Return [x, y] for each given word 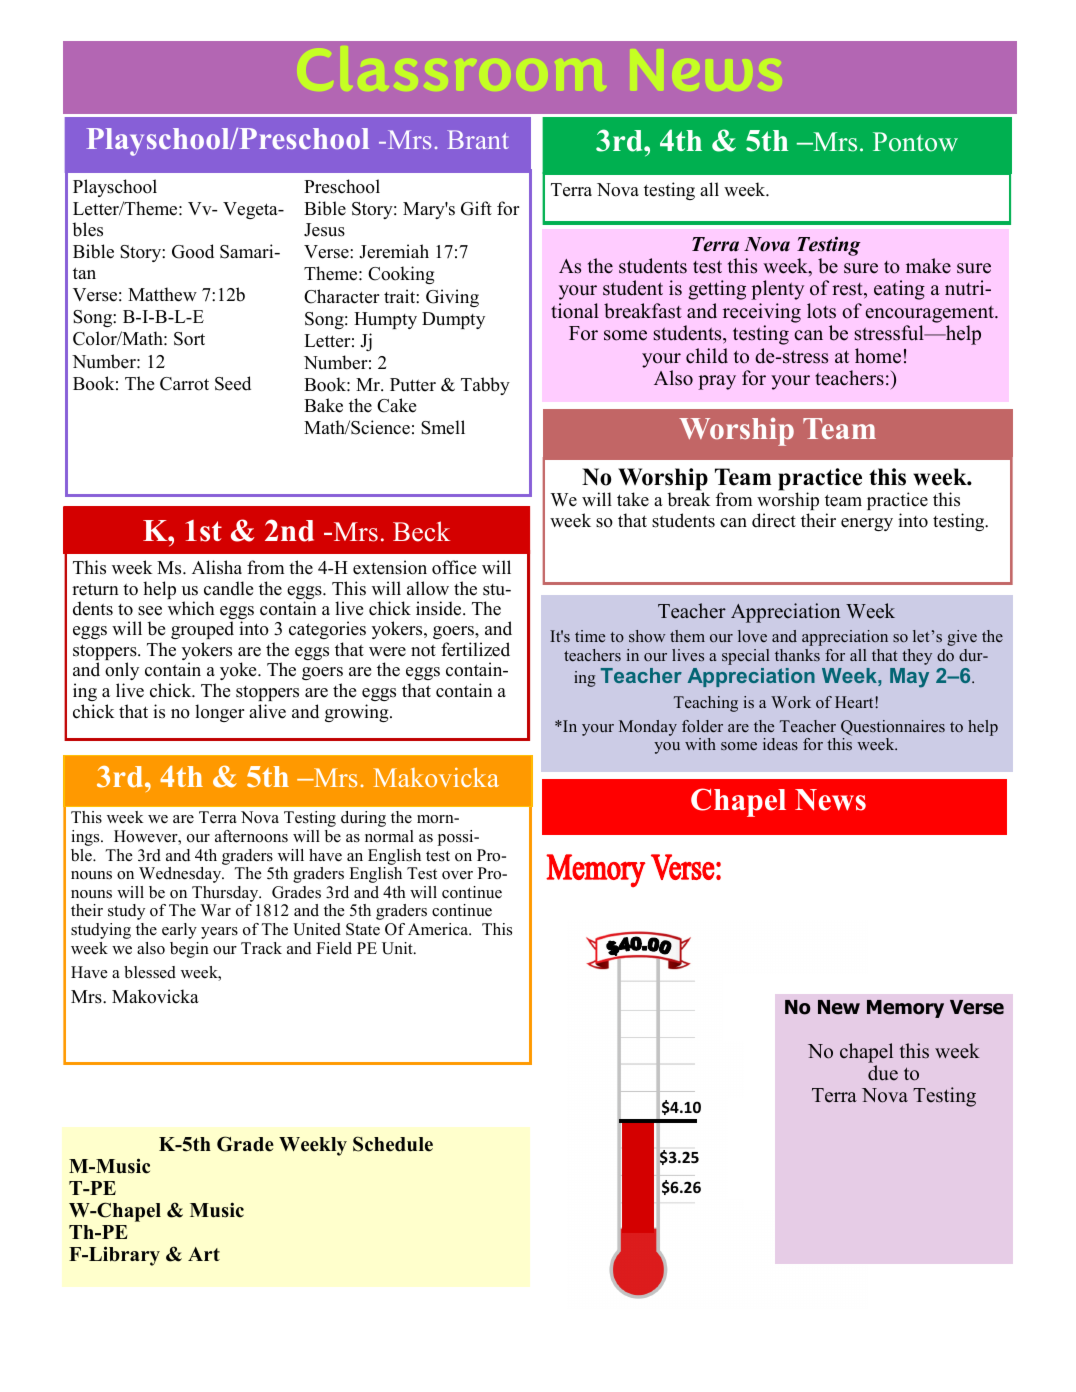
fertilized [475, 649]
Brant [478, 139]
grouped [202, 632]
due [883, 1073]
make [928, 266]
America [439, 929]
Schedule [393, 1144]
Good [193, 251]
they [917, 657]
